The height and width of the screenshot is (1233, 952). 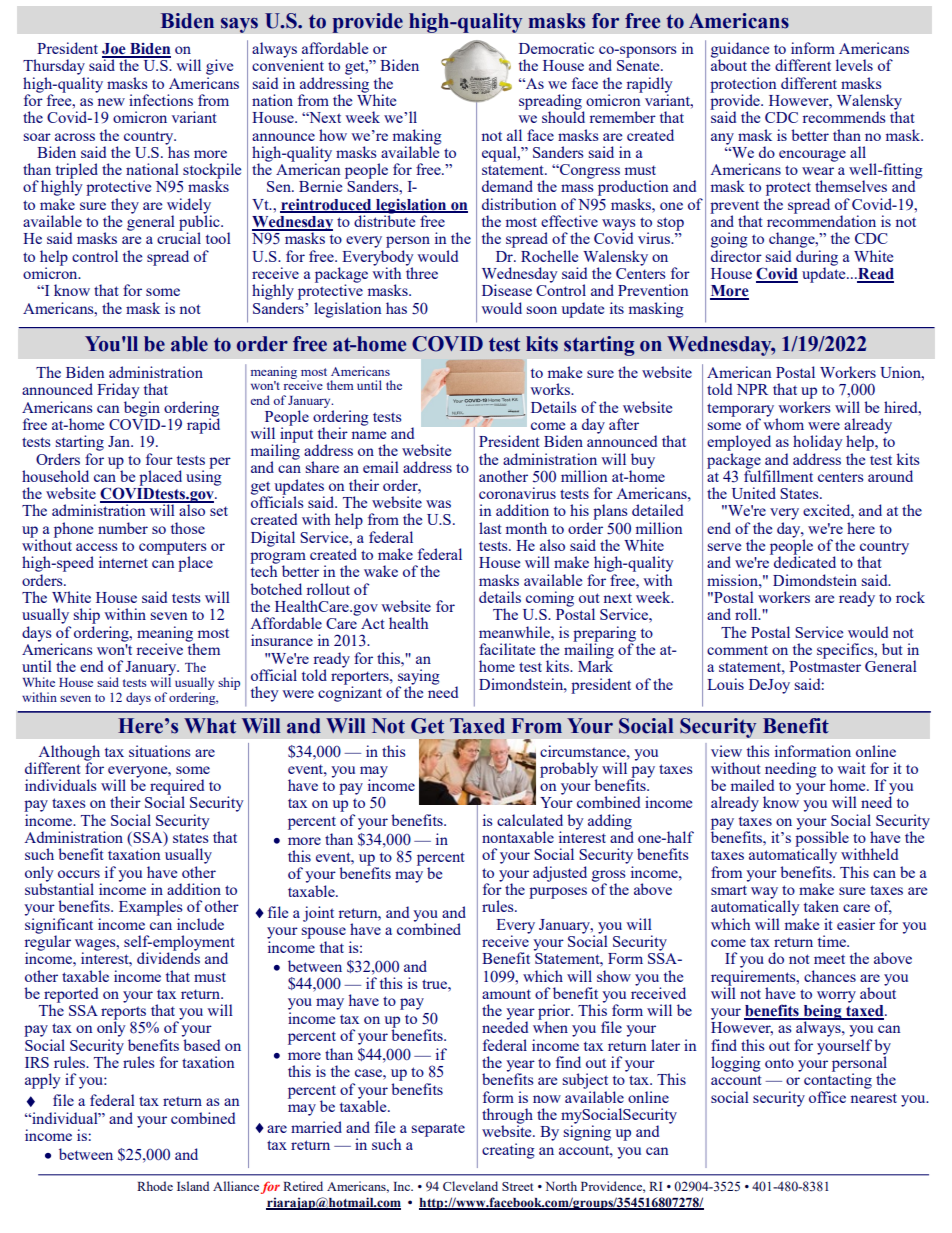 What do you see at coordinates (560, 874) in the screenshot?
I see `adjusted` at bounding box center [560, 874].
